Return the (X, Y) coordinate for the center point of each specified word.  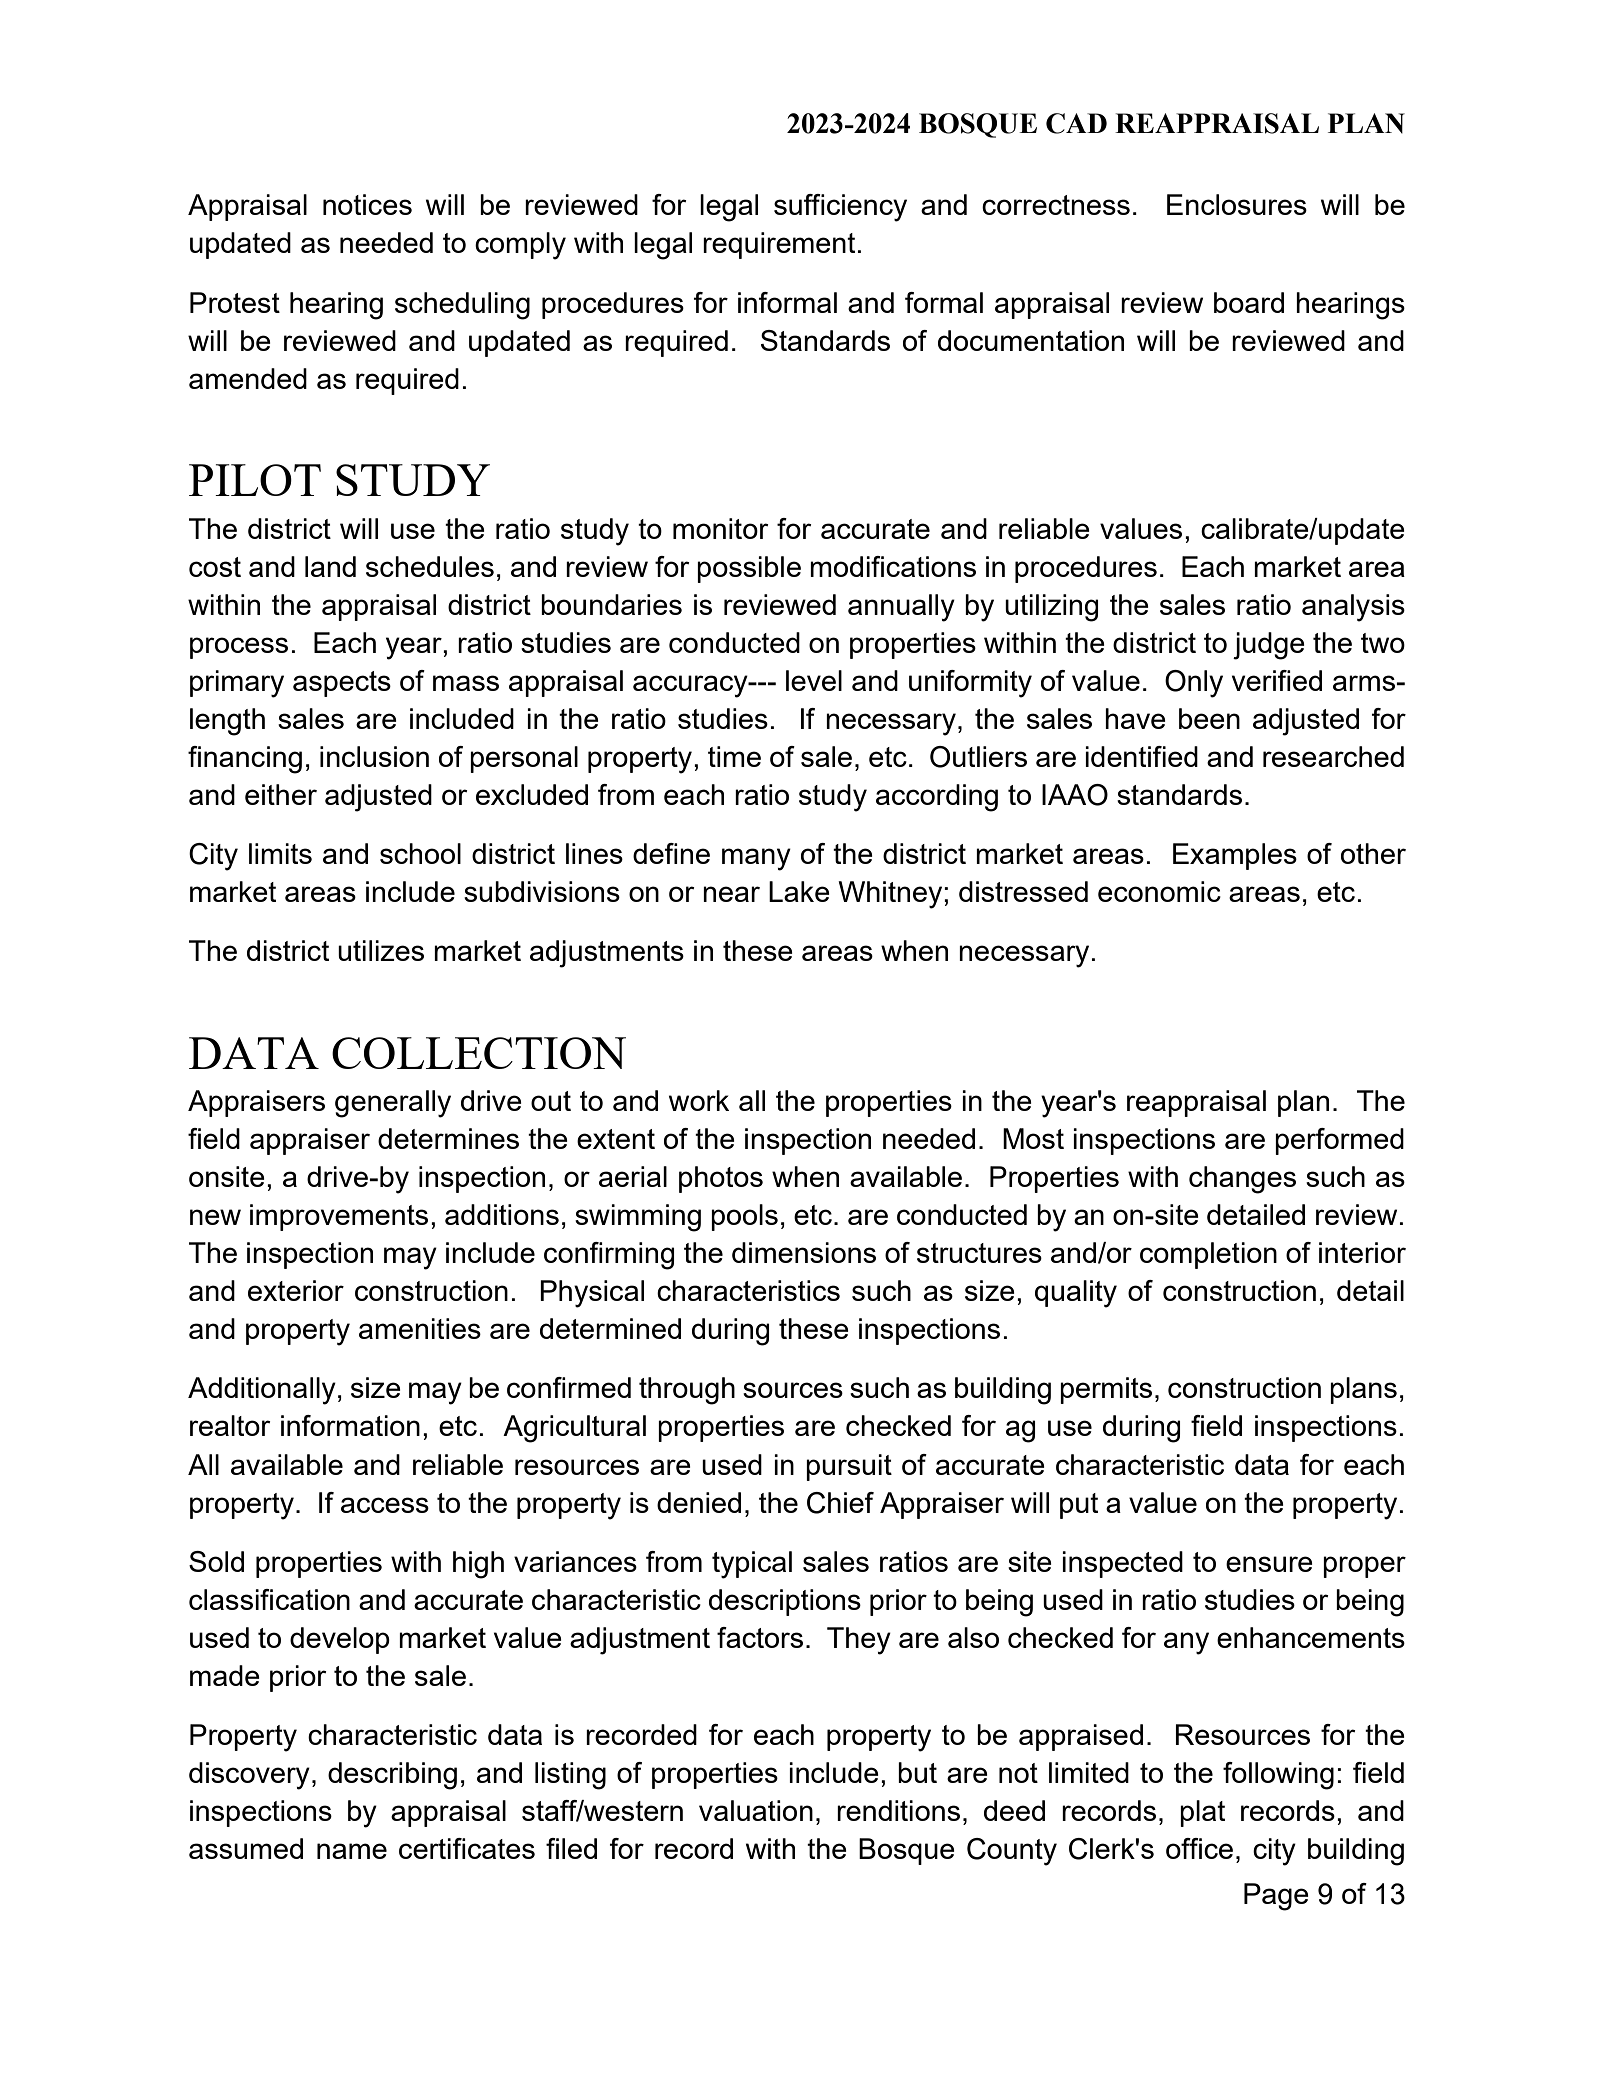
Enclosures (1237, 204)
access (385, 1505)
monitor (721, 528)
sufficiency (840, 208)
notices (367, 204)
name (352, 1851)
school (420, 853)
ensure (1269, 1564)
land (330, 566)
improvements (339, 1217)
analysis (1353, 608)
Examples (1235, 856)
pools (744, 1217)
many (756, 859)
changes (1242, 1180)
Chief (840, 1503)
